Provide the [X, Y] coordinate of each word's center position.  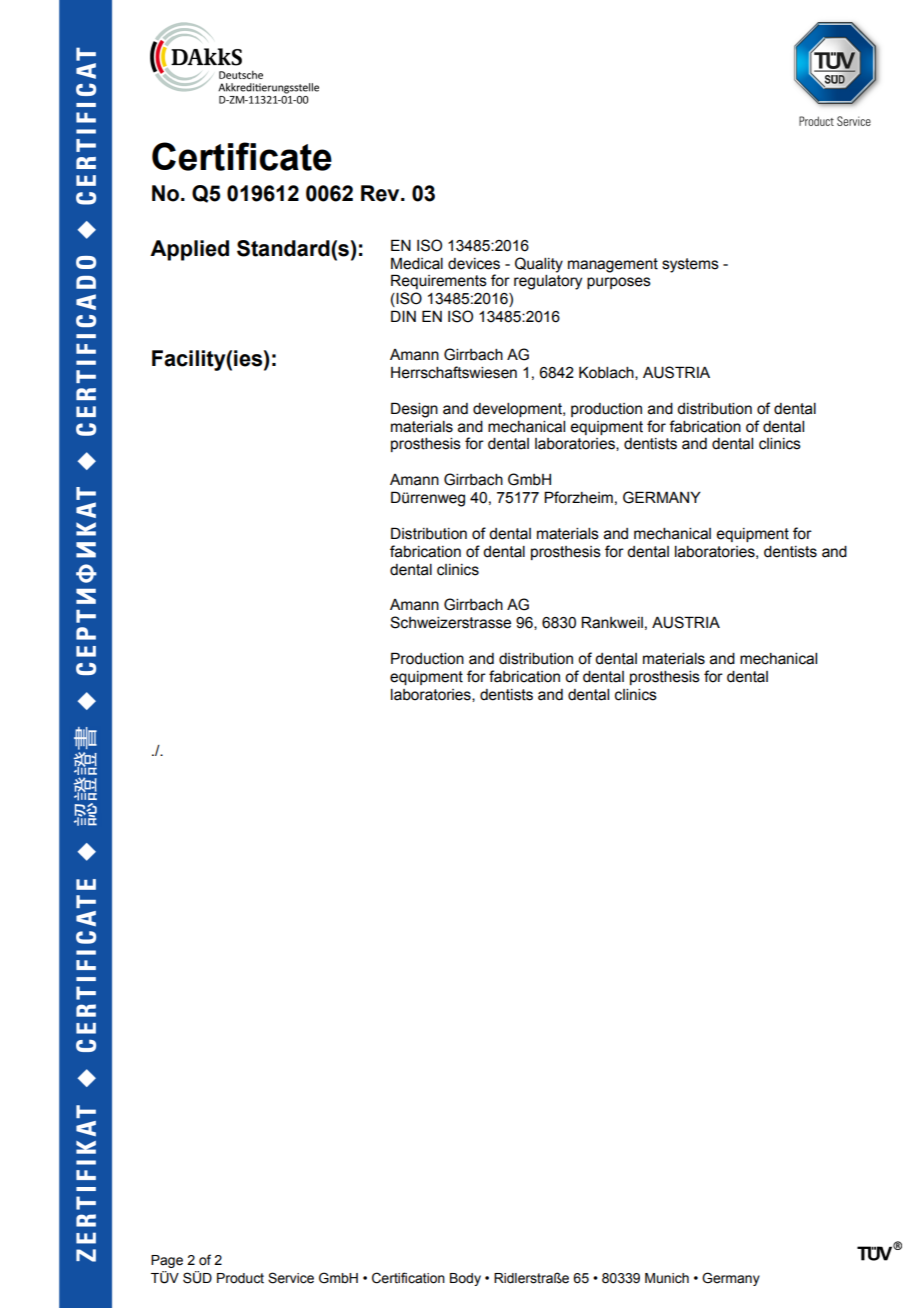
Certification [408, 1278]
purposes [619, 283]
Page [167, 1261]
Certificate [242, 156]
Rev [381, 193]
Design [414, 410]
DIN [403, 316]
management [613, 265]
